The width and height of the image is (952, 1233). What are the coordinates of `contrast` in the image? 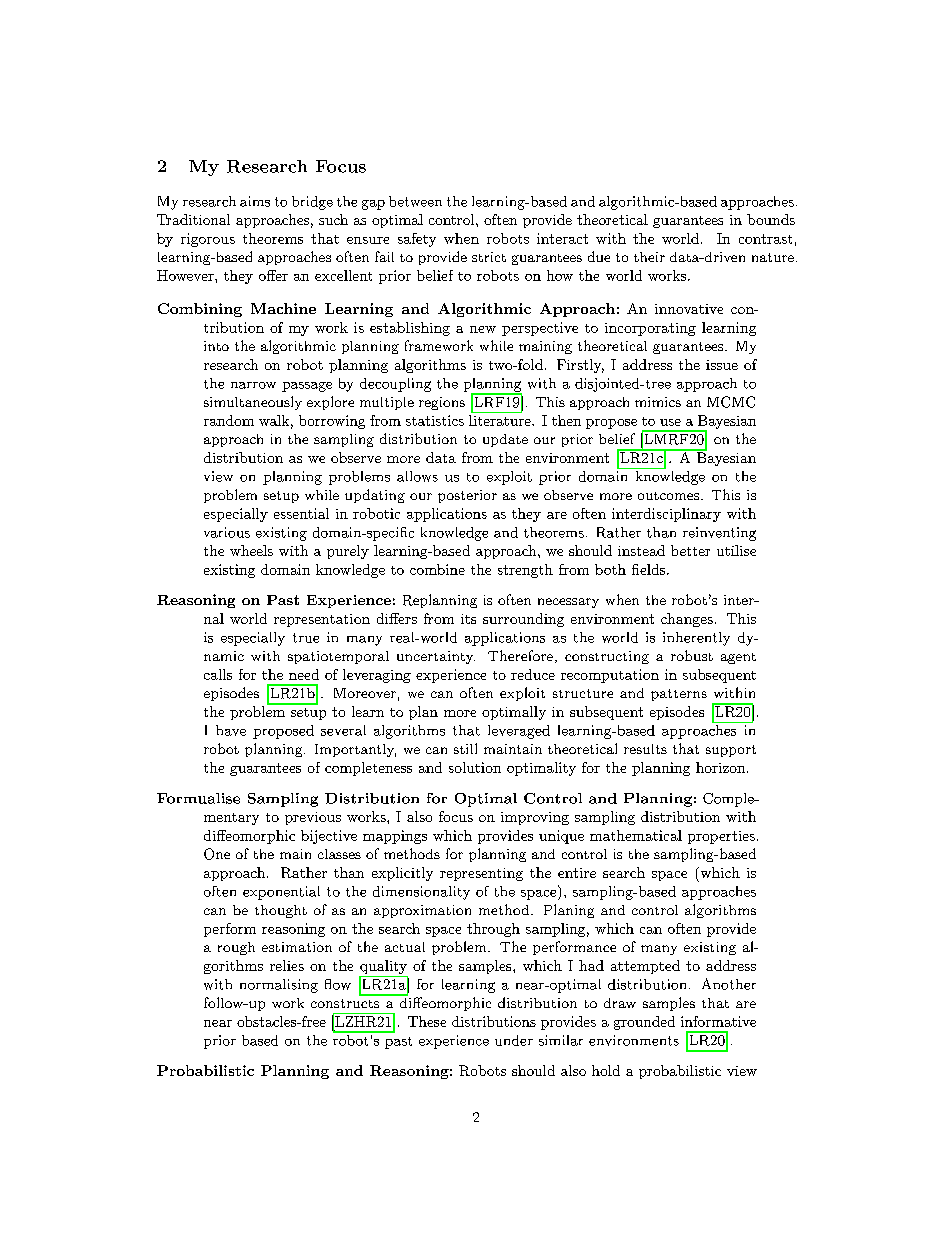 It's located at (765, 239).
